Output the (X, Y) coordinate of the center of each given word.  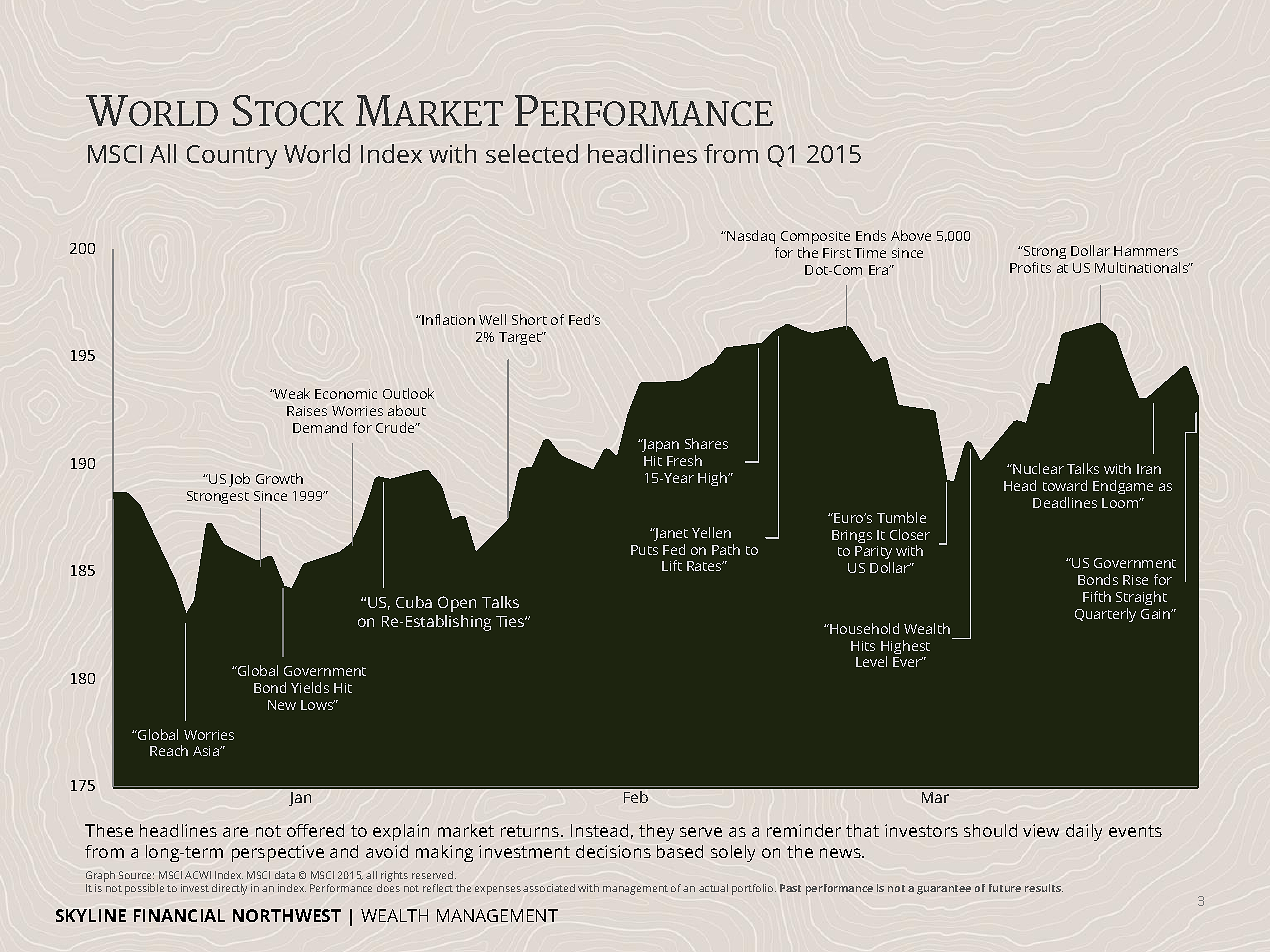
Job (239, 480)
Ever (908, 662)
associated (549, 888)
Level (871, 661)
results (1044, 888)
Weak (291, 393)
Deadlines (1065, 502)
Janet (670, 534)
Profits (1030, 267)
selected (532, 153)
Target (521, 338)
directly (229, 889)
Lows (318, 705)
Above (911, 235)
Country (232, 157)
